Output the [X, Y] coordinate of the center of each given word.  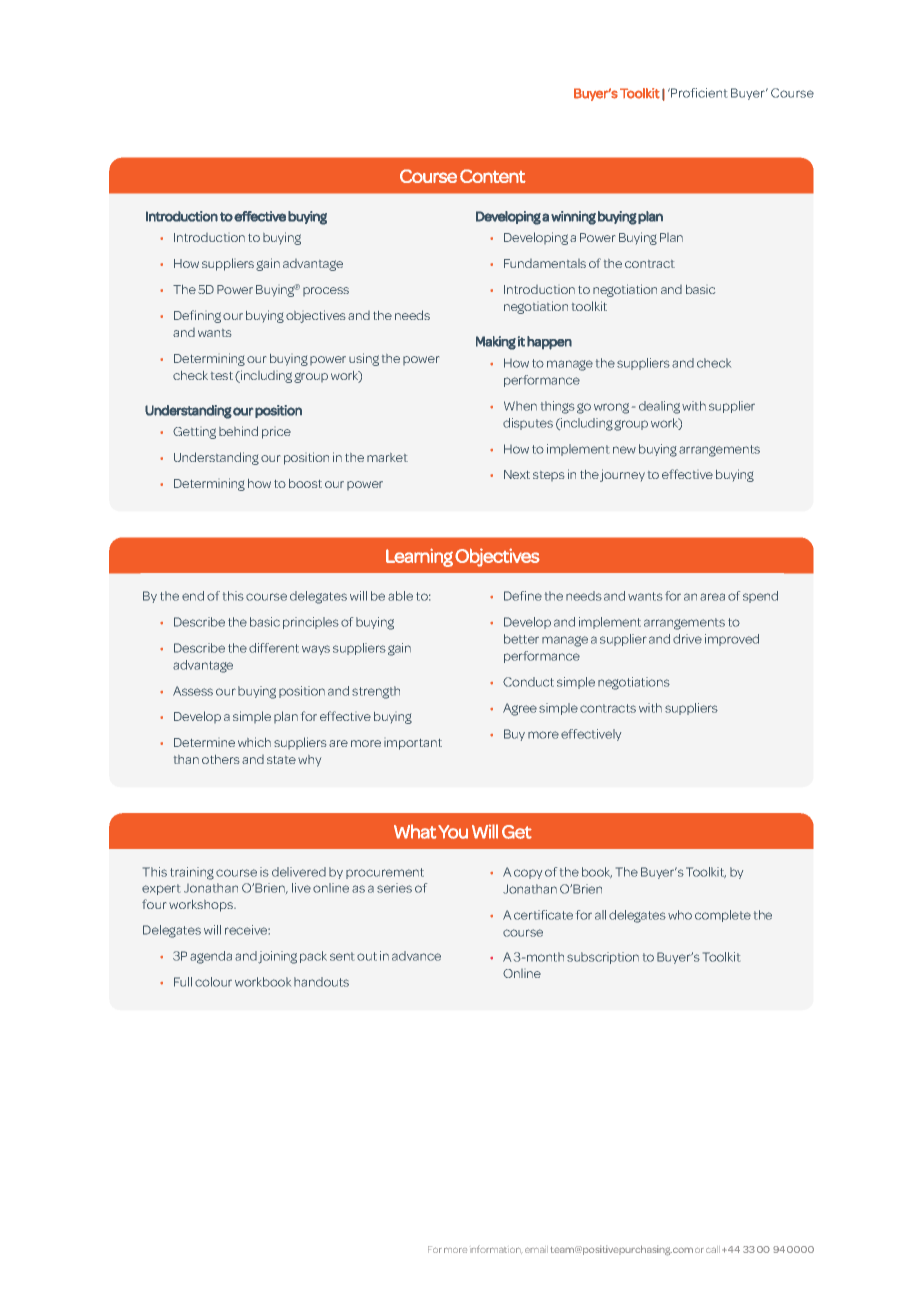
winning [573, 218]
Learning [419, 557]
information [496, 1249]
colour [213, 982]
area [712, 597]
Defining [197, 316]
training [192, 873]
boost [305, 483]
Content [493, 176]
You [453, 832]
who [680, 915]
